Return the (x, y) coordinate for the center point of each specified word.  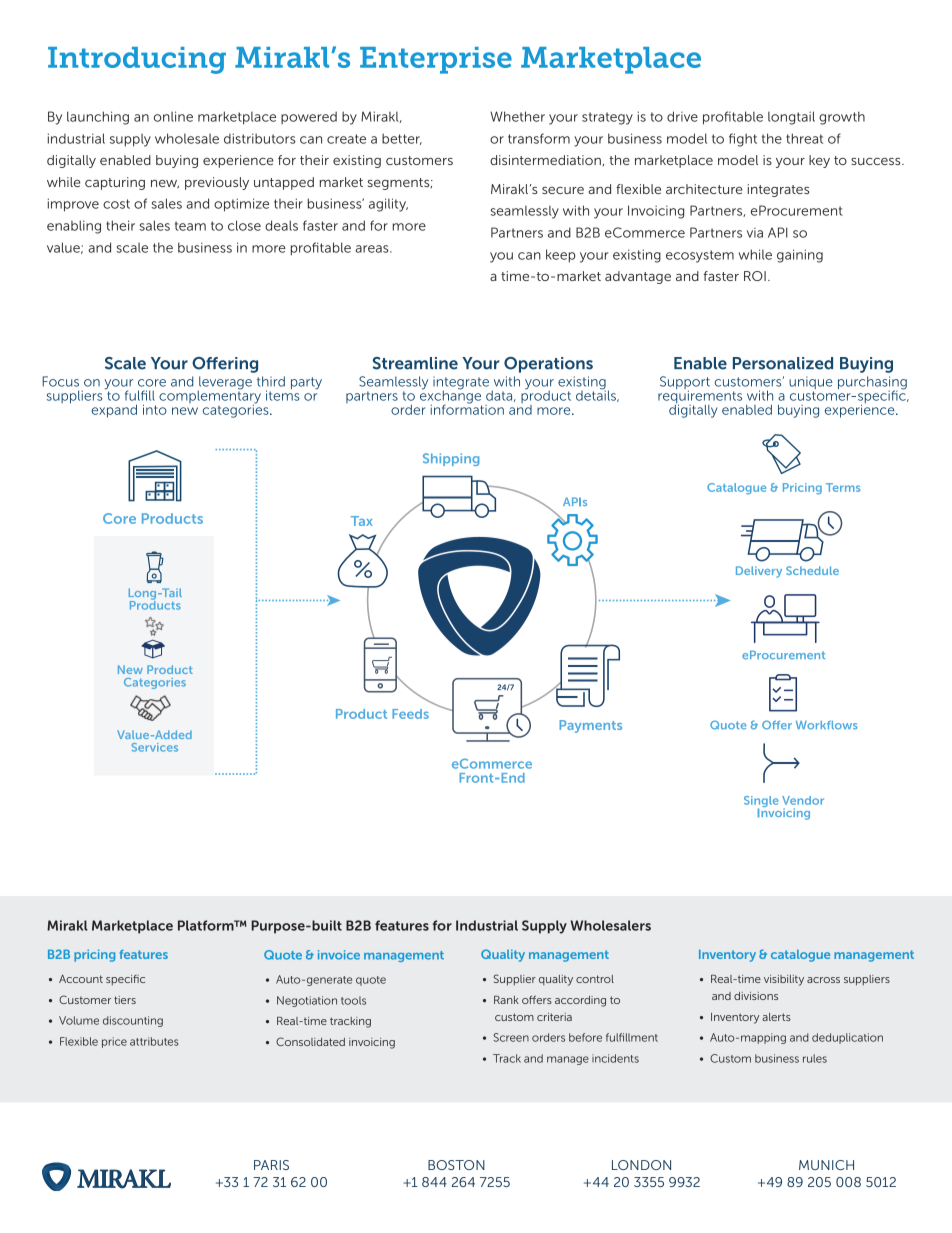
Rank (506, 1000)
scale (132, 248)
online (173, 116)
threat (804, 138)
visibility (784, 980)
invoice (339, 955)
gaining (800, 256)
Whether (517, 116)
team (190, 226)
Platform (207, 925)
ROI (755, 276)
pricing (94, 956)
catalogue (800, 956)
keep (560, 256)
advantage (638, 277)
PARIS (271, 1165)
